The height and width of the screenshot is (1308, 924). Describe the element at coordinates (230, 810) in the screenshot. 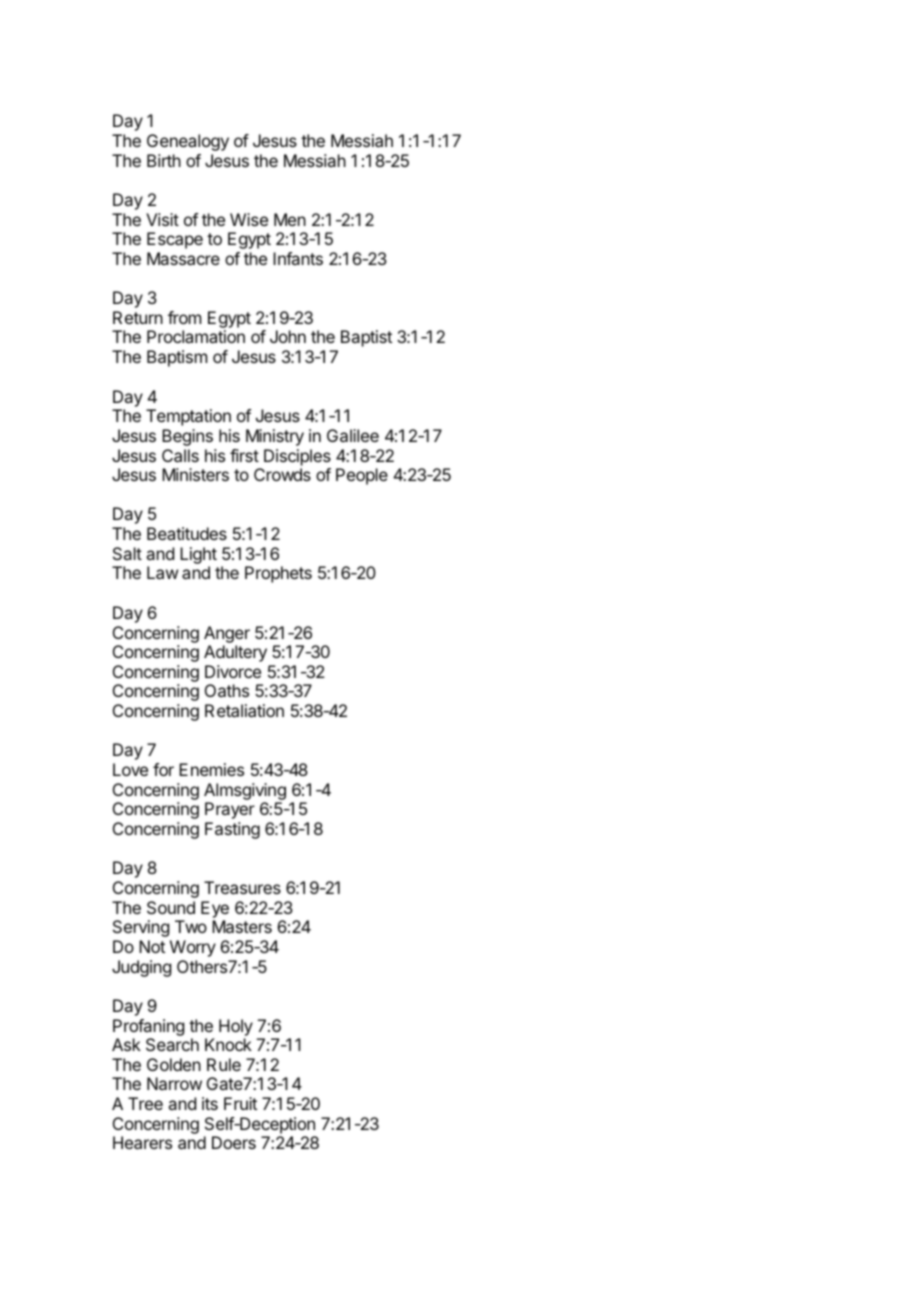

I see `Prayer` at that location.
